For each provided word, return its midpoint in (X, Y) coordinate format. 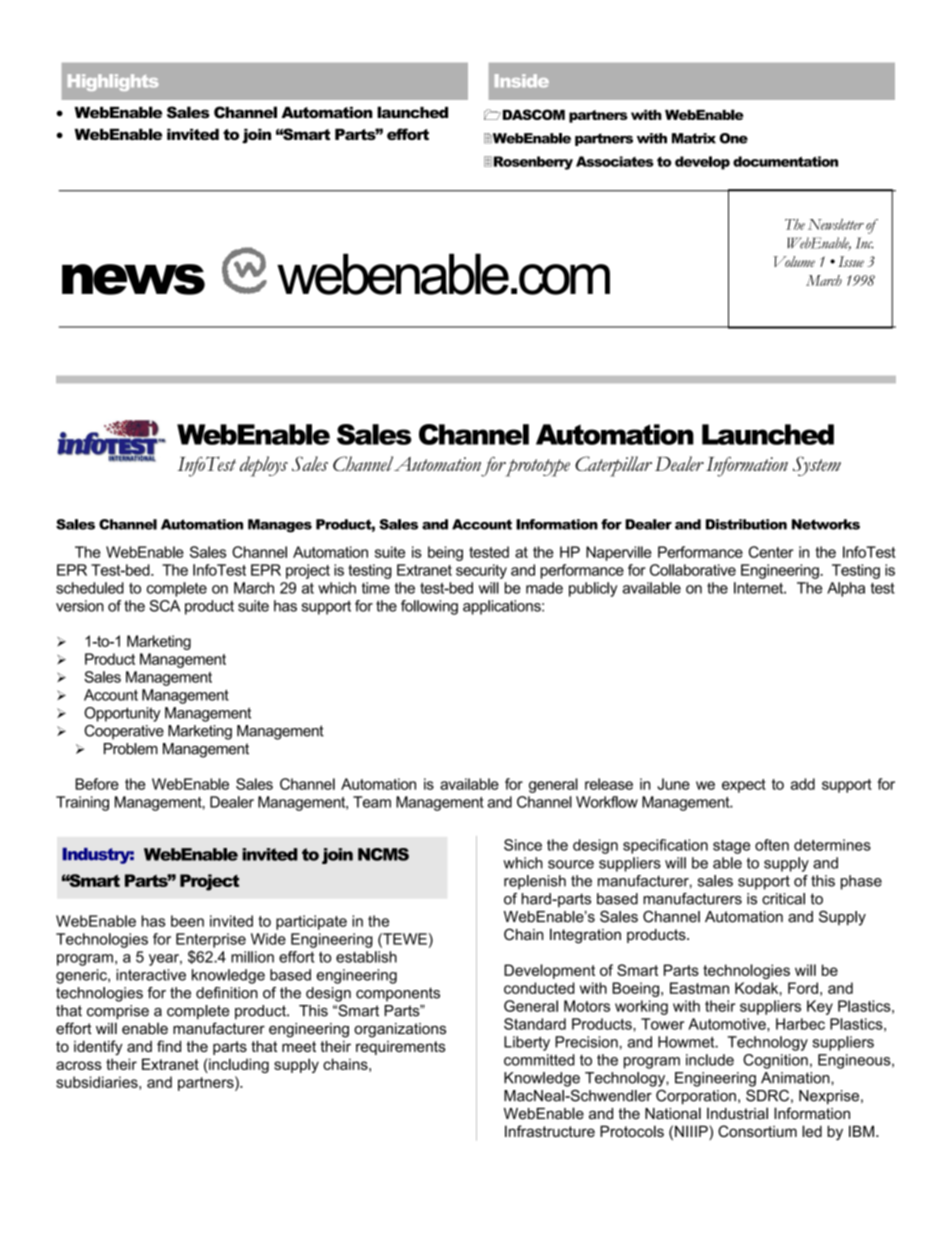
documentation (785, 161)
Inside (522, 81)
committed (539, 1060)
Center (771, 552)
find (169, 1046)
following (429, 607)
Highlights (113, 82)
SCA (165, 606)
